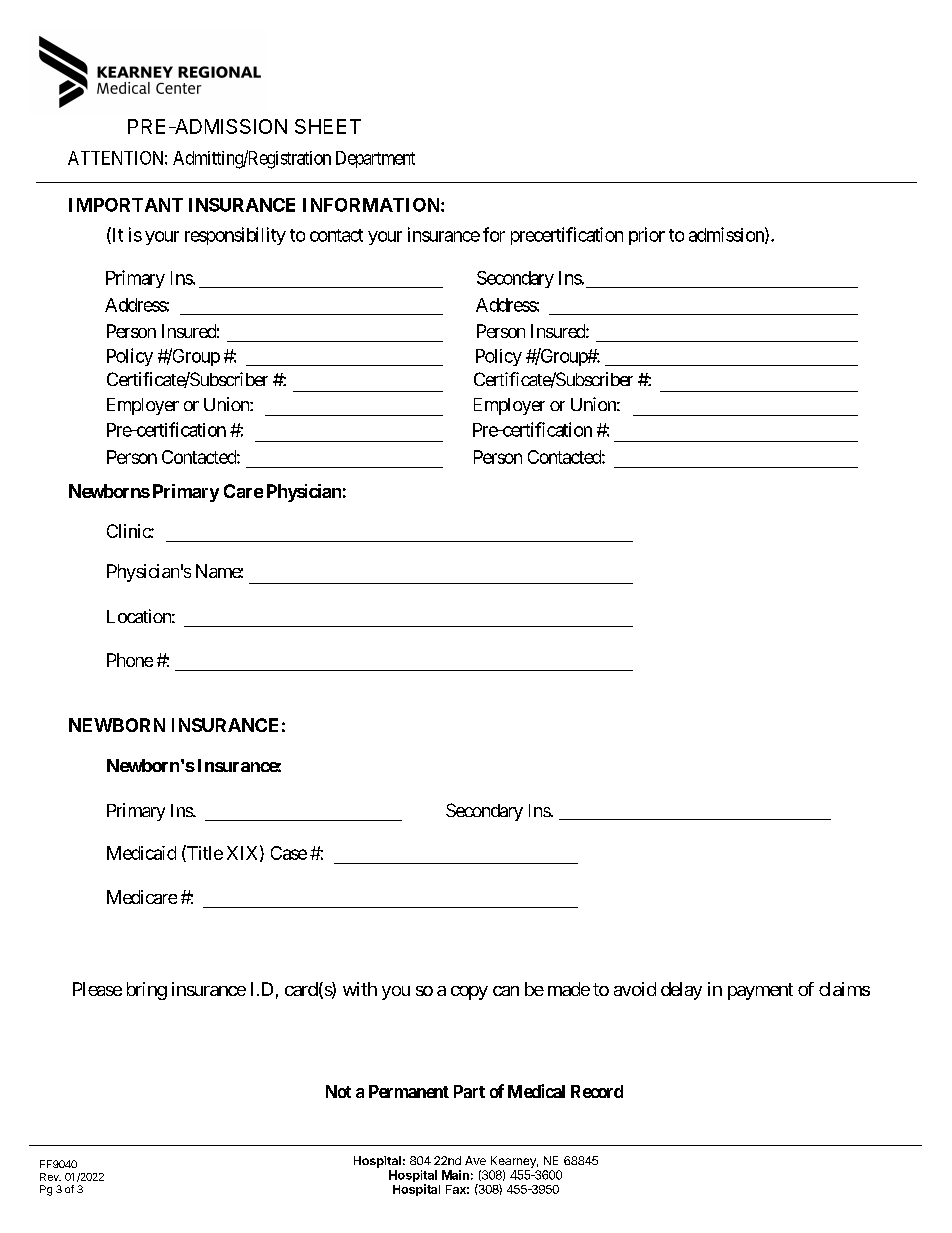 The image size is (952, 1233). Describe the element at coordinates (597, 1091) in the screenshot. I see `Record` at that location.
